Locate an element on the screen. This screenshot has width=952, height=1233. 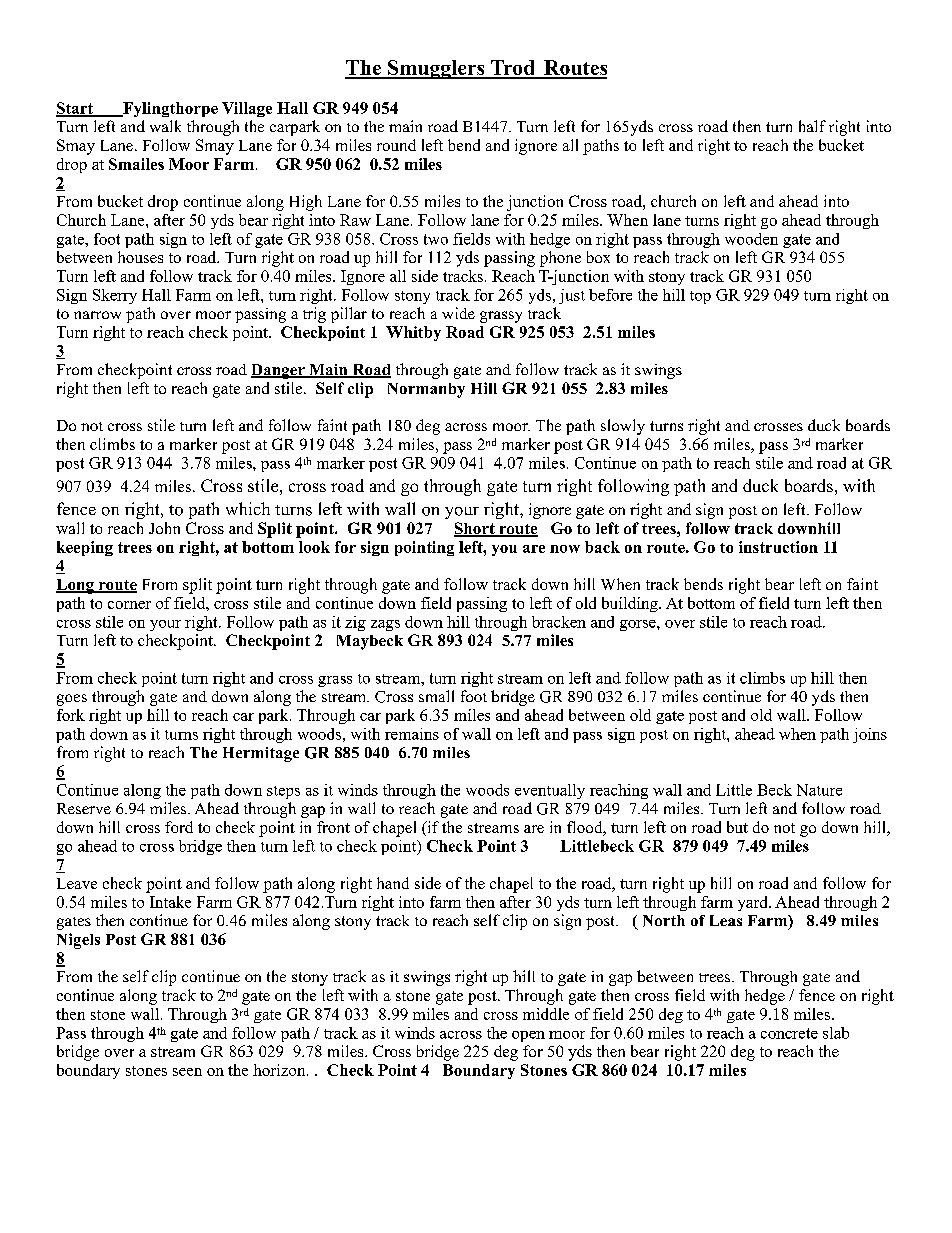
half is located at coordinates (812, 126).
